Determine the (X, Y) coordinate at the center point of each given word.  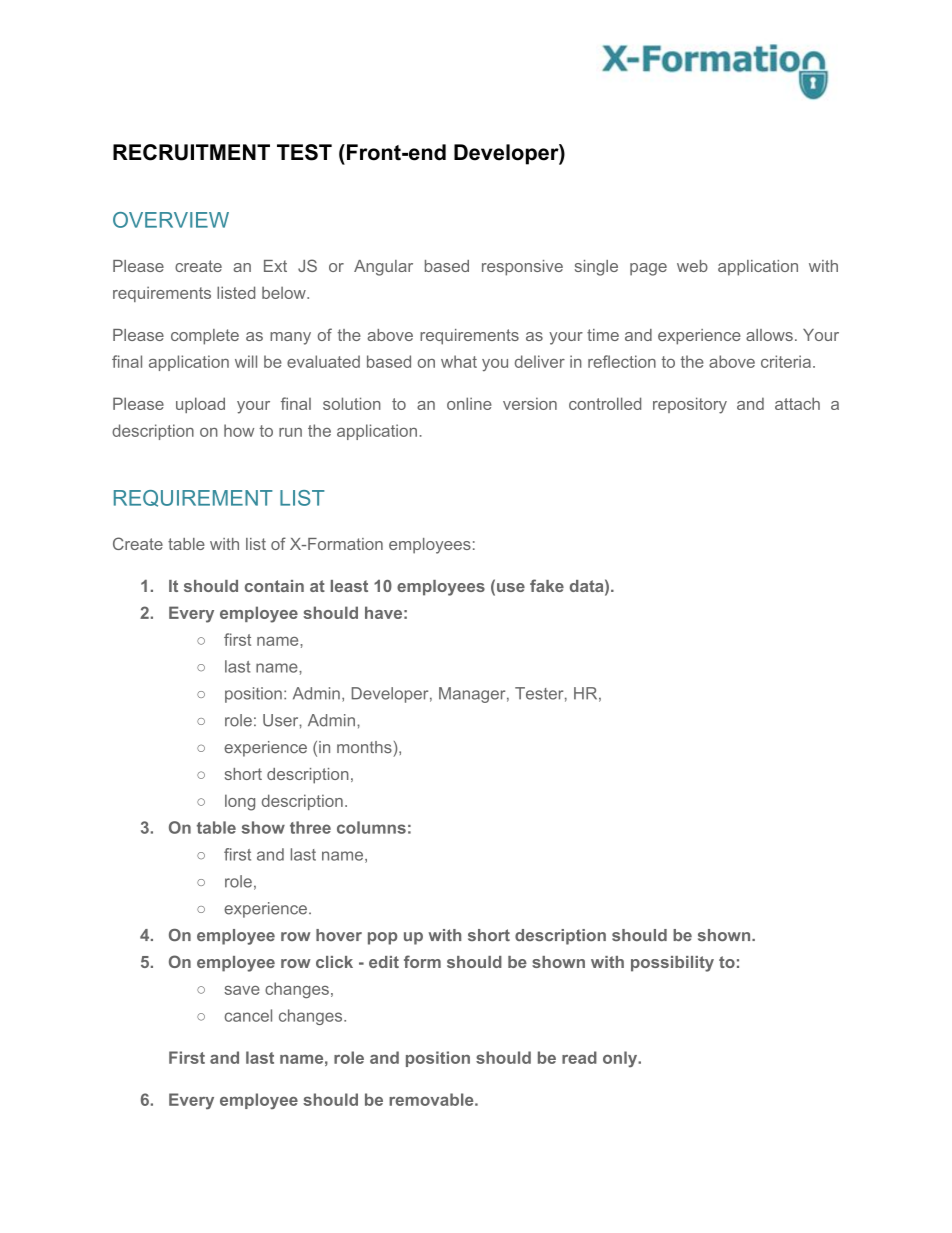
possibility (672, 964)
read (579, 1057)
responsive (522, 268)
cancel (248, 1015)
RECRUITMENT (191, 152)
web (692, 266)
